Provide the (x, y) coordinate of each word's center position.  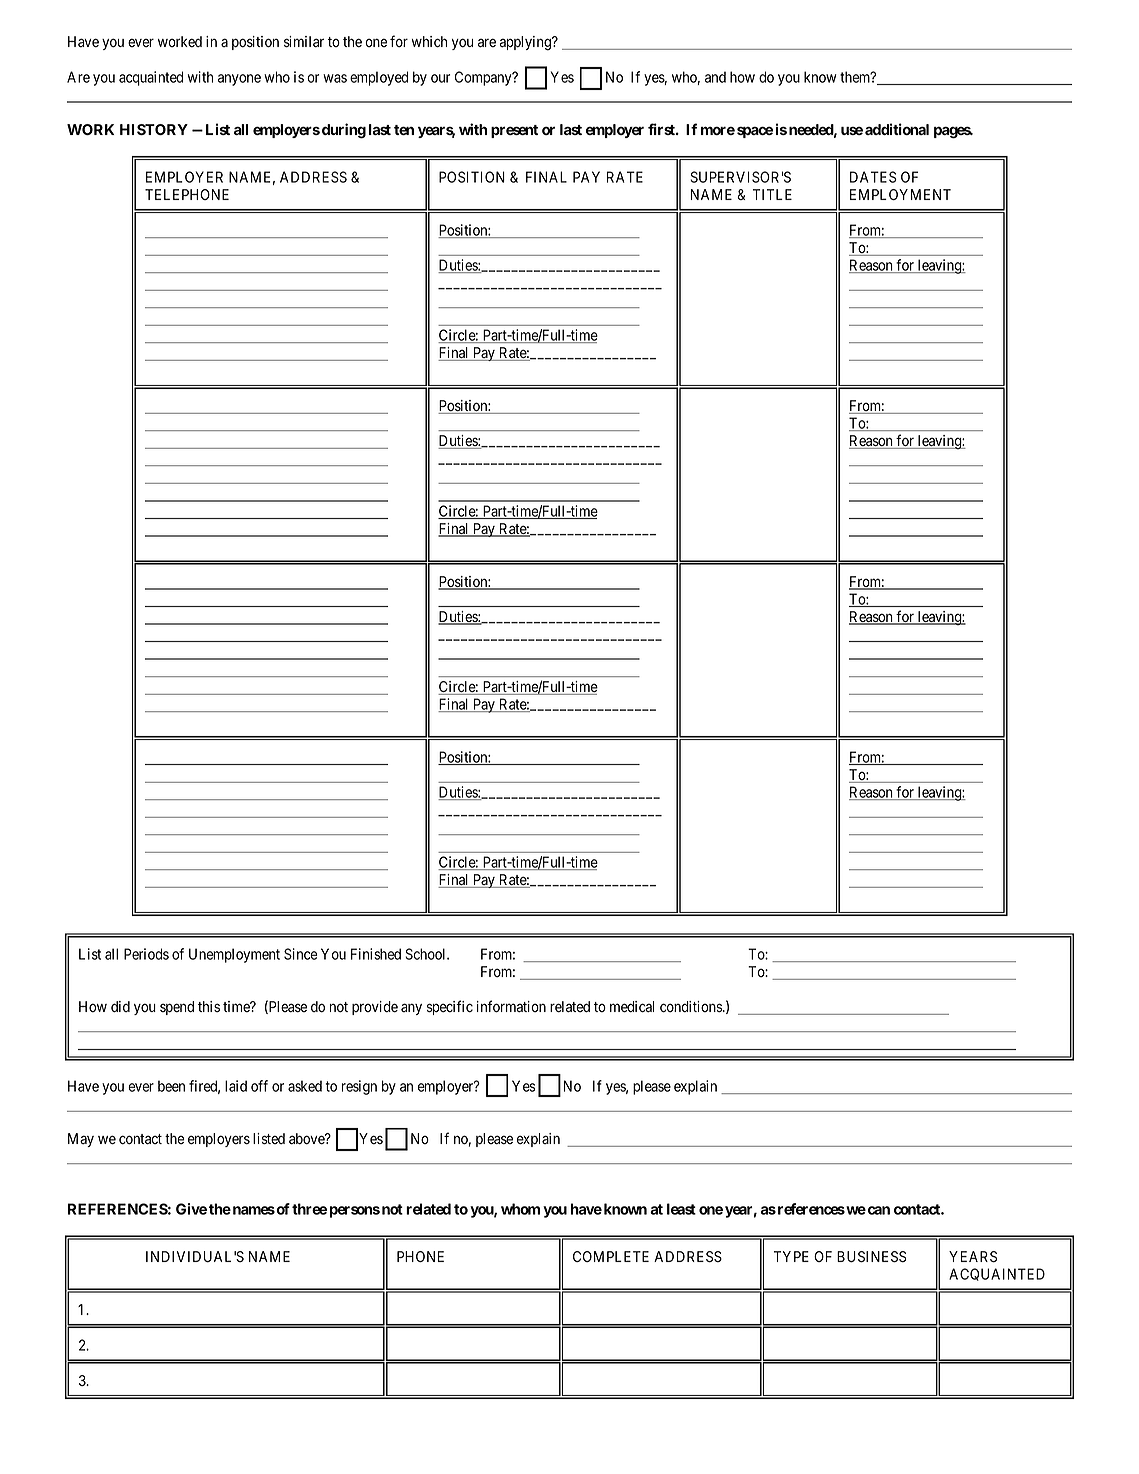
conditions (692, 1007)
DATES (873, 177)
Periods (146, 954)
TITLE (772, 194)
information (511, 1006)
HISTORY (154, 129)
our (440, 78)
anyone (239, 80)
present (514, 131)
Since (300, 954)
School (426, 954)
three (309, 1209)
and (715, 77)
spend (177, 1008)
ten (404, 130)
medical (632, 1007)
